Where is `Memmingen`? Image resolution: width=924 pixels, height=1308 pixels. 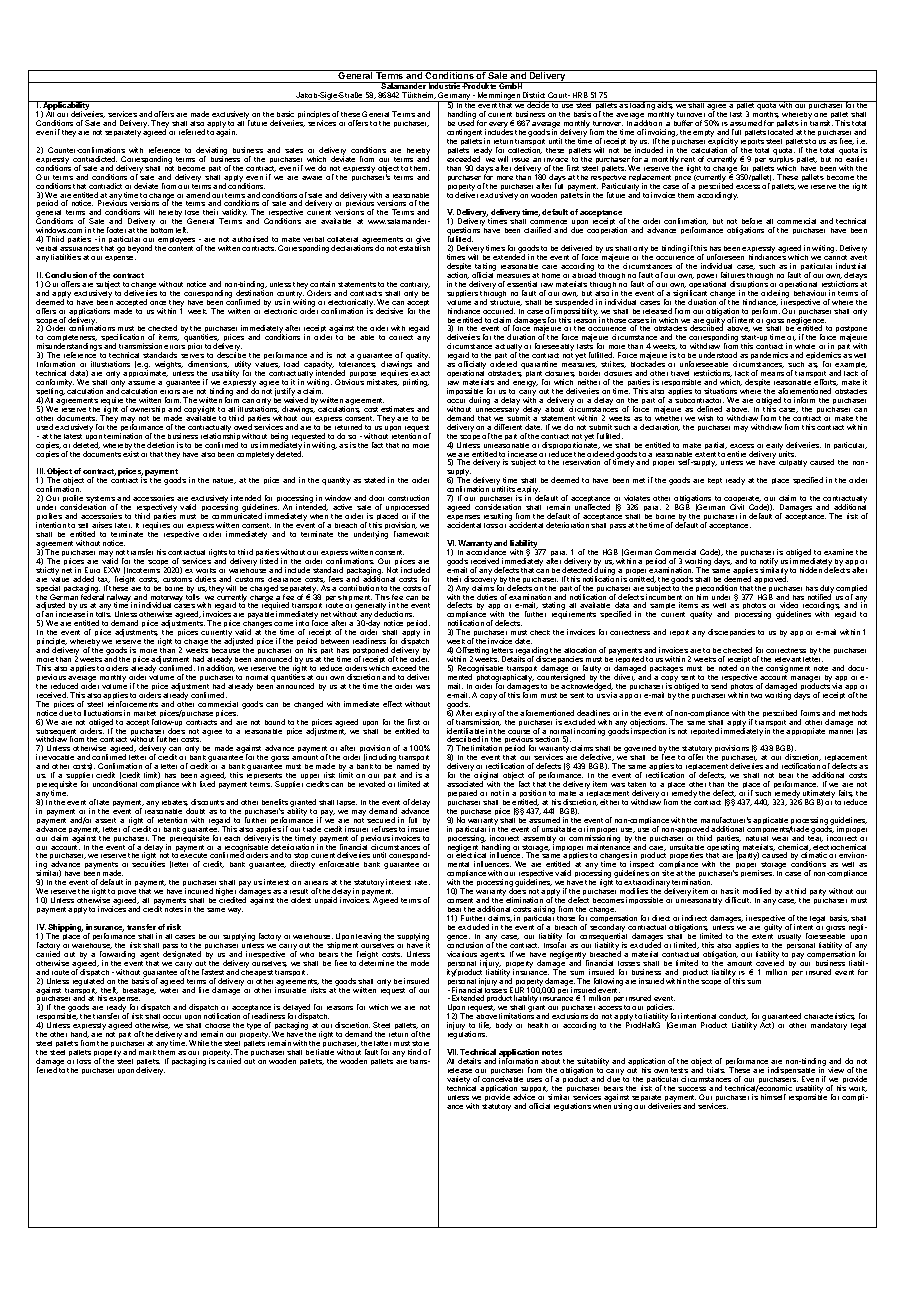 Memmingen is located at coordinates (499, 97).
